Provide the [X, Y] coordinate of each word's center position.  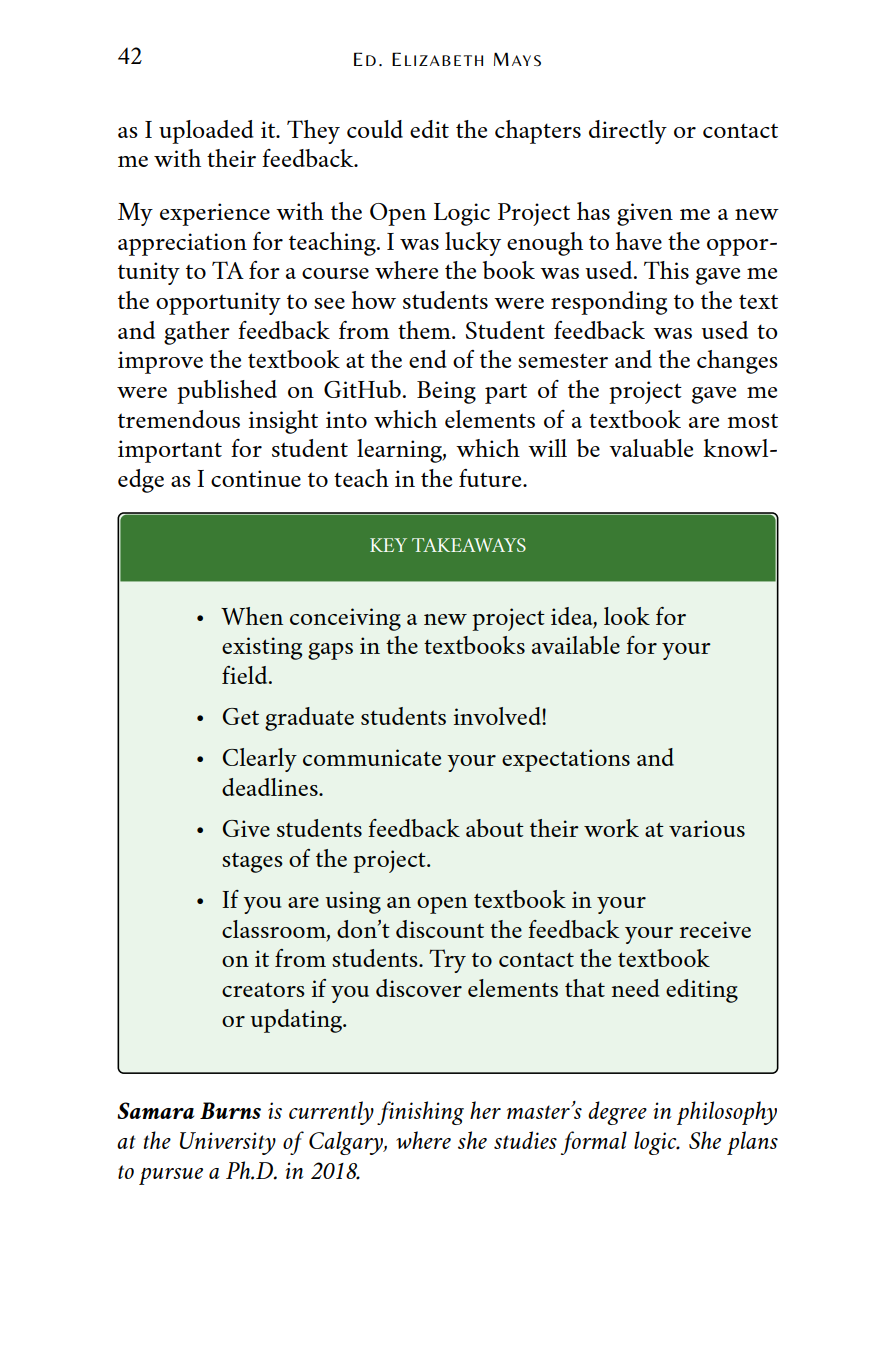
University [228, 1143]
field [246, 675]
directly [628, 132]
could [375, 129]
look [627, 616]
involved [498, 716]
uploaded [206, 132]
